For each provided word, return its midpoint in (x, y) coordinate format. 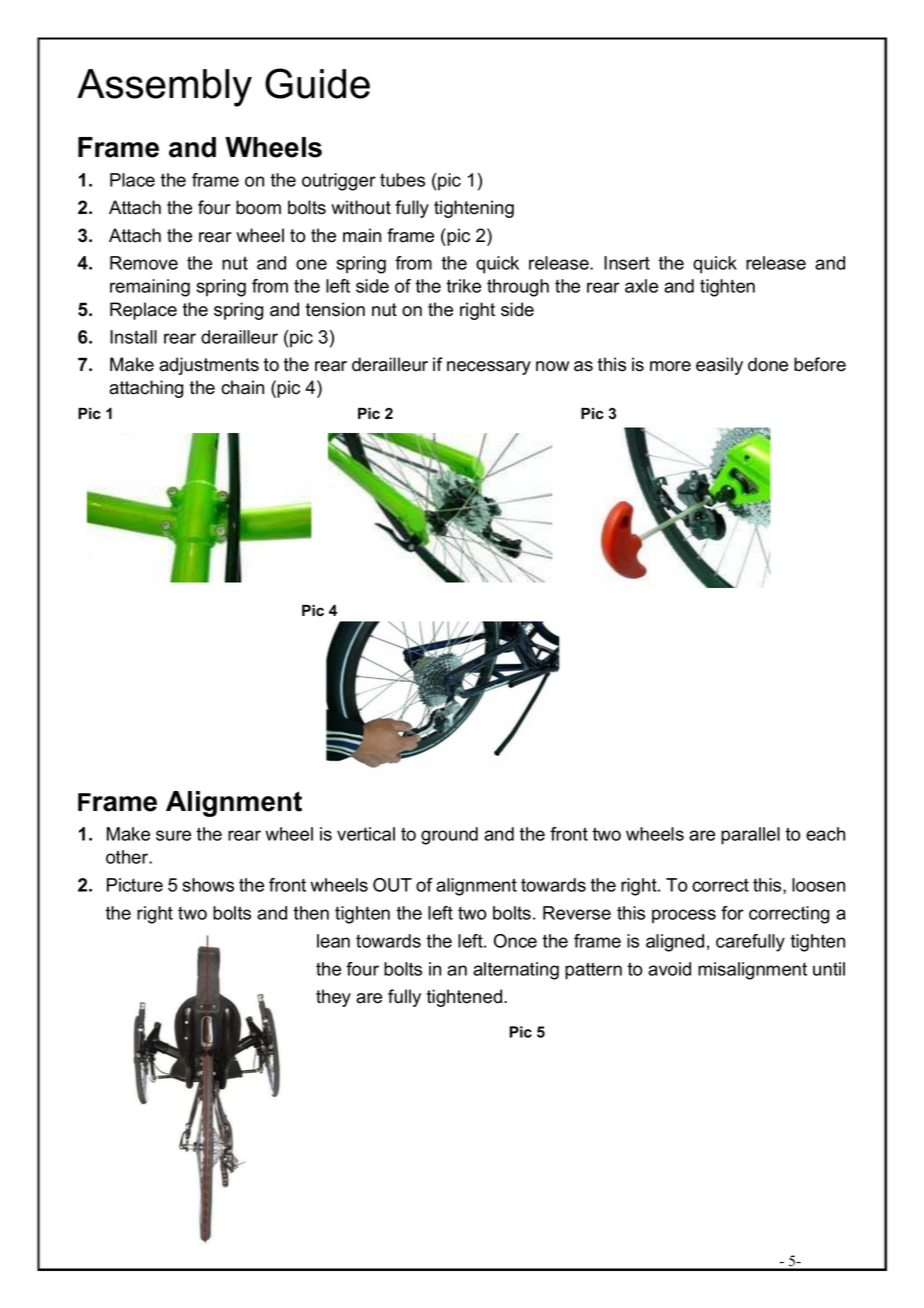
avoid (669, 969)
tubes (402, 180)
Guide (317, 83)
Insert (627, 263)
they (333, 998)
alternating (516, 971)
